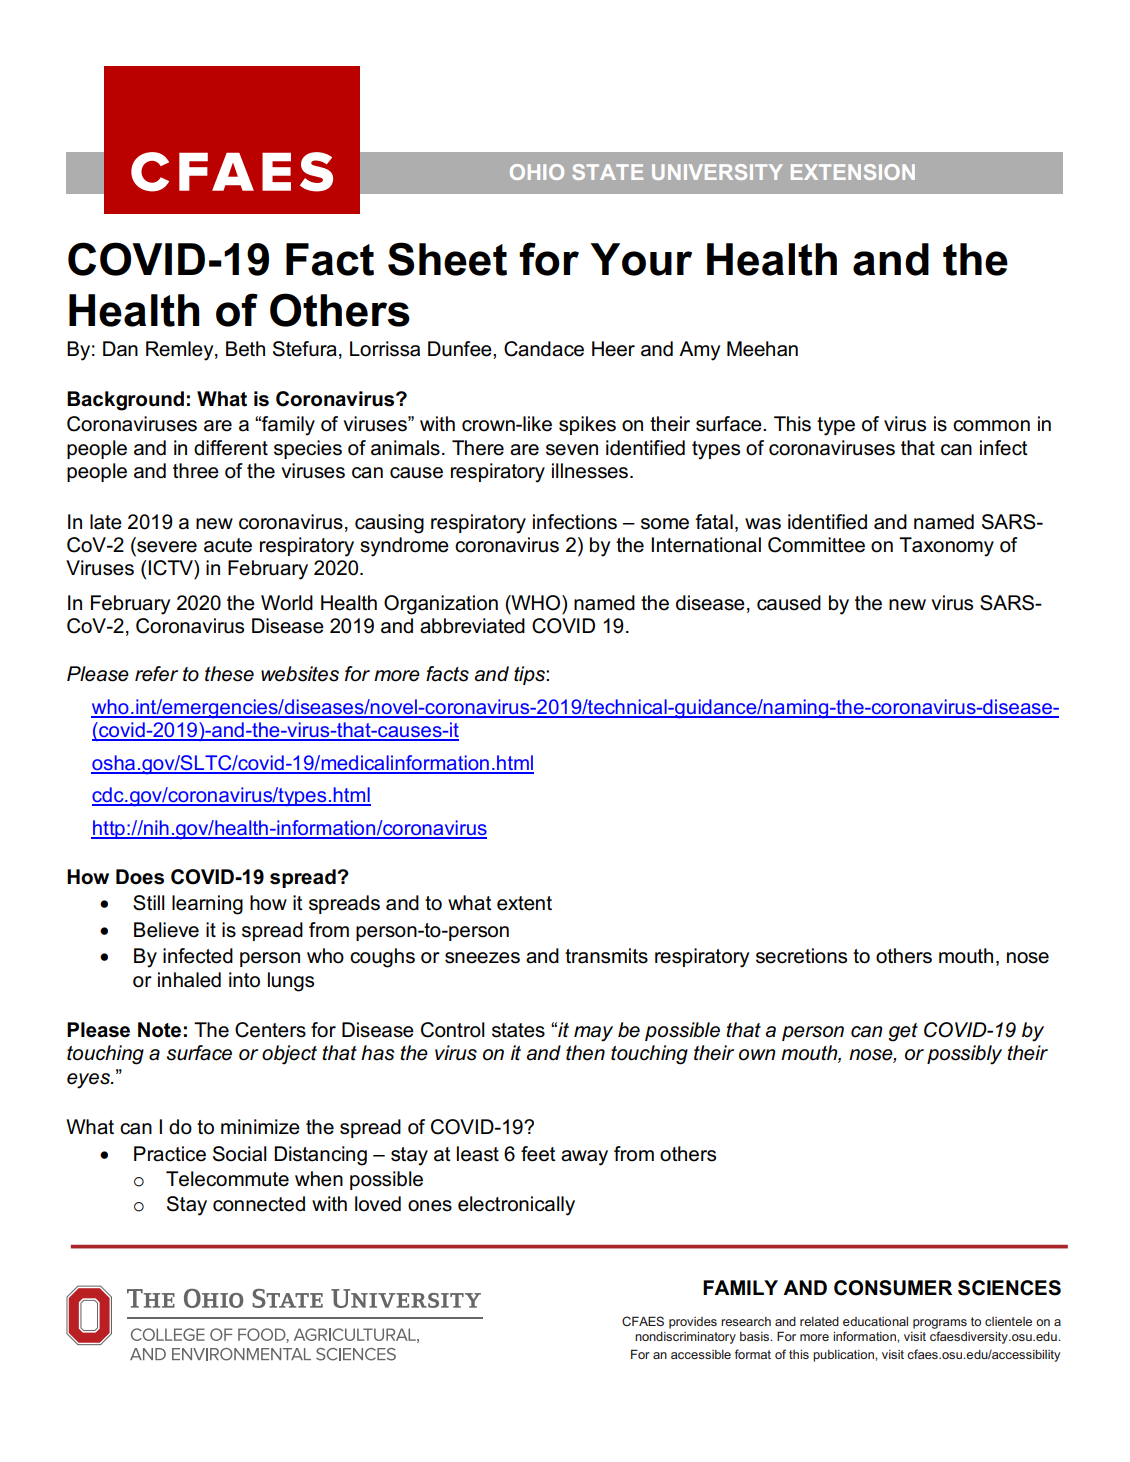 The image size is (1130, 1462). What do you see at coordinates (693, 1323) in the screenshot?
I see `provides` at bounding box center [693, 1323].
